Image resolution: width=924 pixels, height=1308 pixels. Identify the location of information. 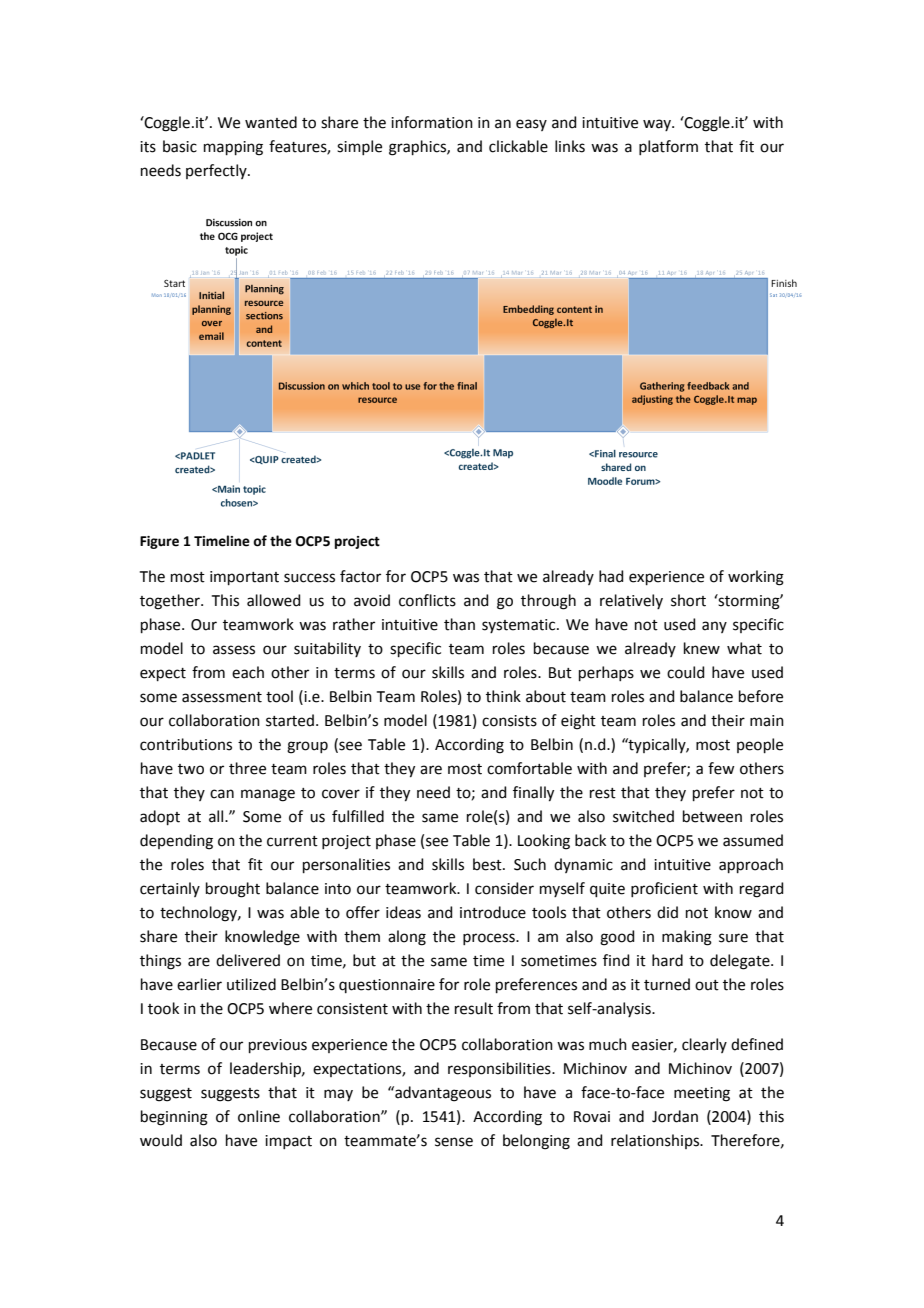
(432, 122).
